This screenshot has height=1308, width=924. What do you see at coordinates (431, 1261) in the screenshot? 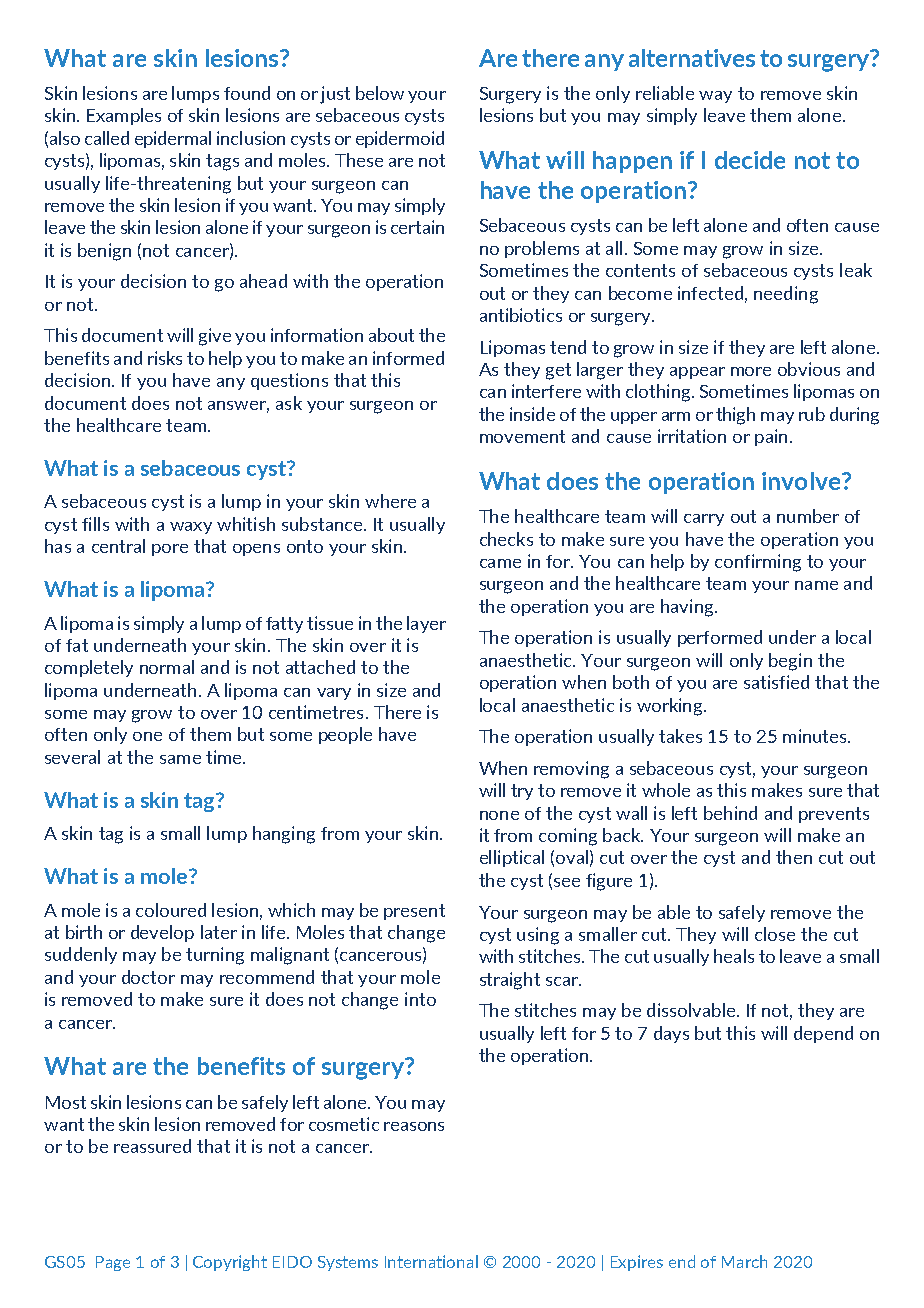
I see `International` at bounding box center [431, 1261].
